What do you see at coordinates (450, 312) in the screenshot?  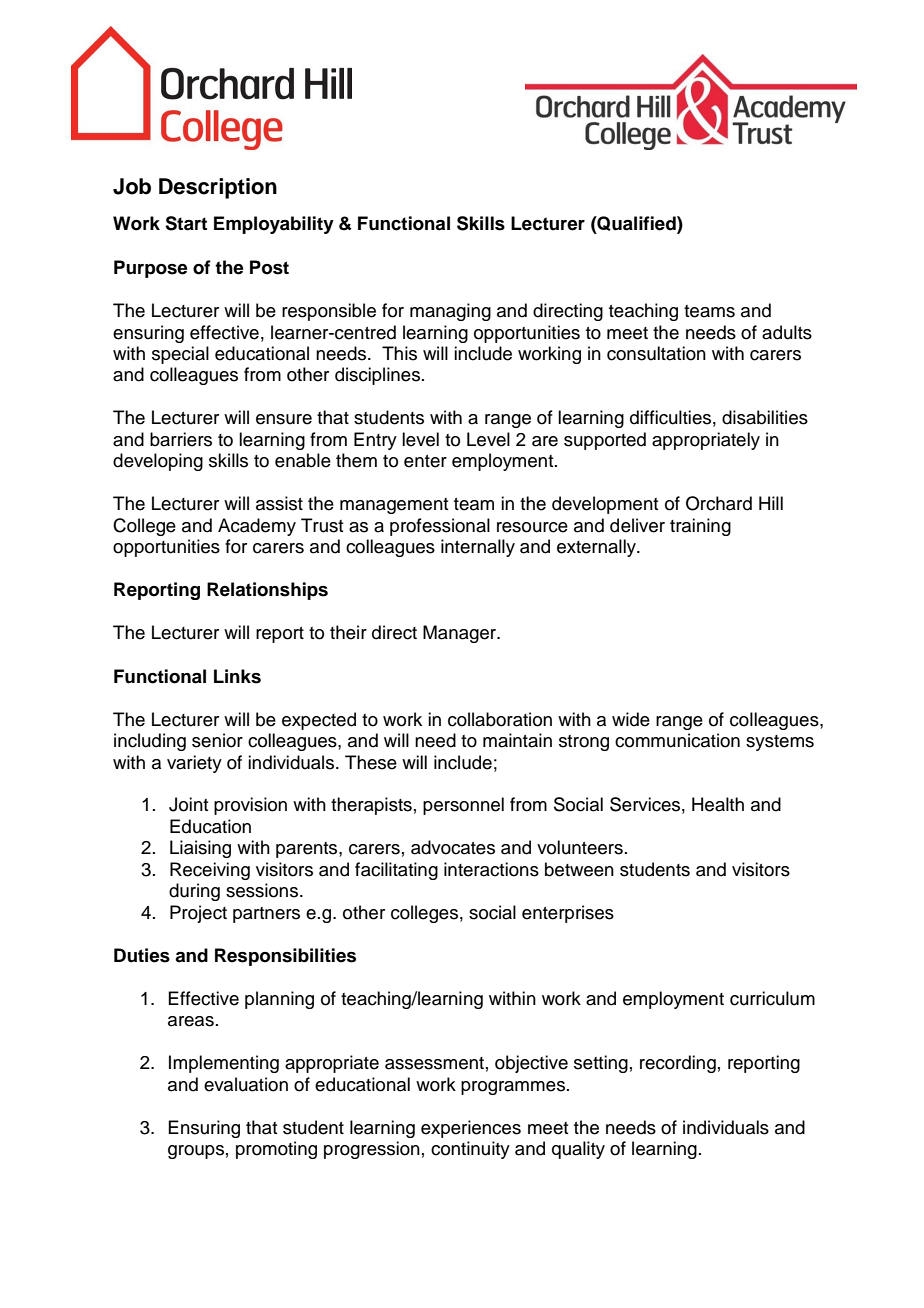 I see `managing` at bounding box center [450, 312].
